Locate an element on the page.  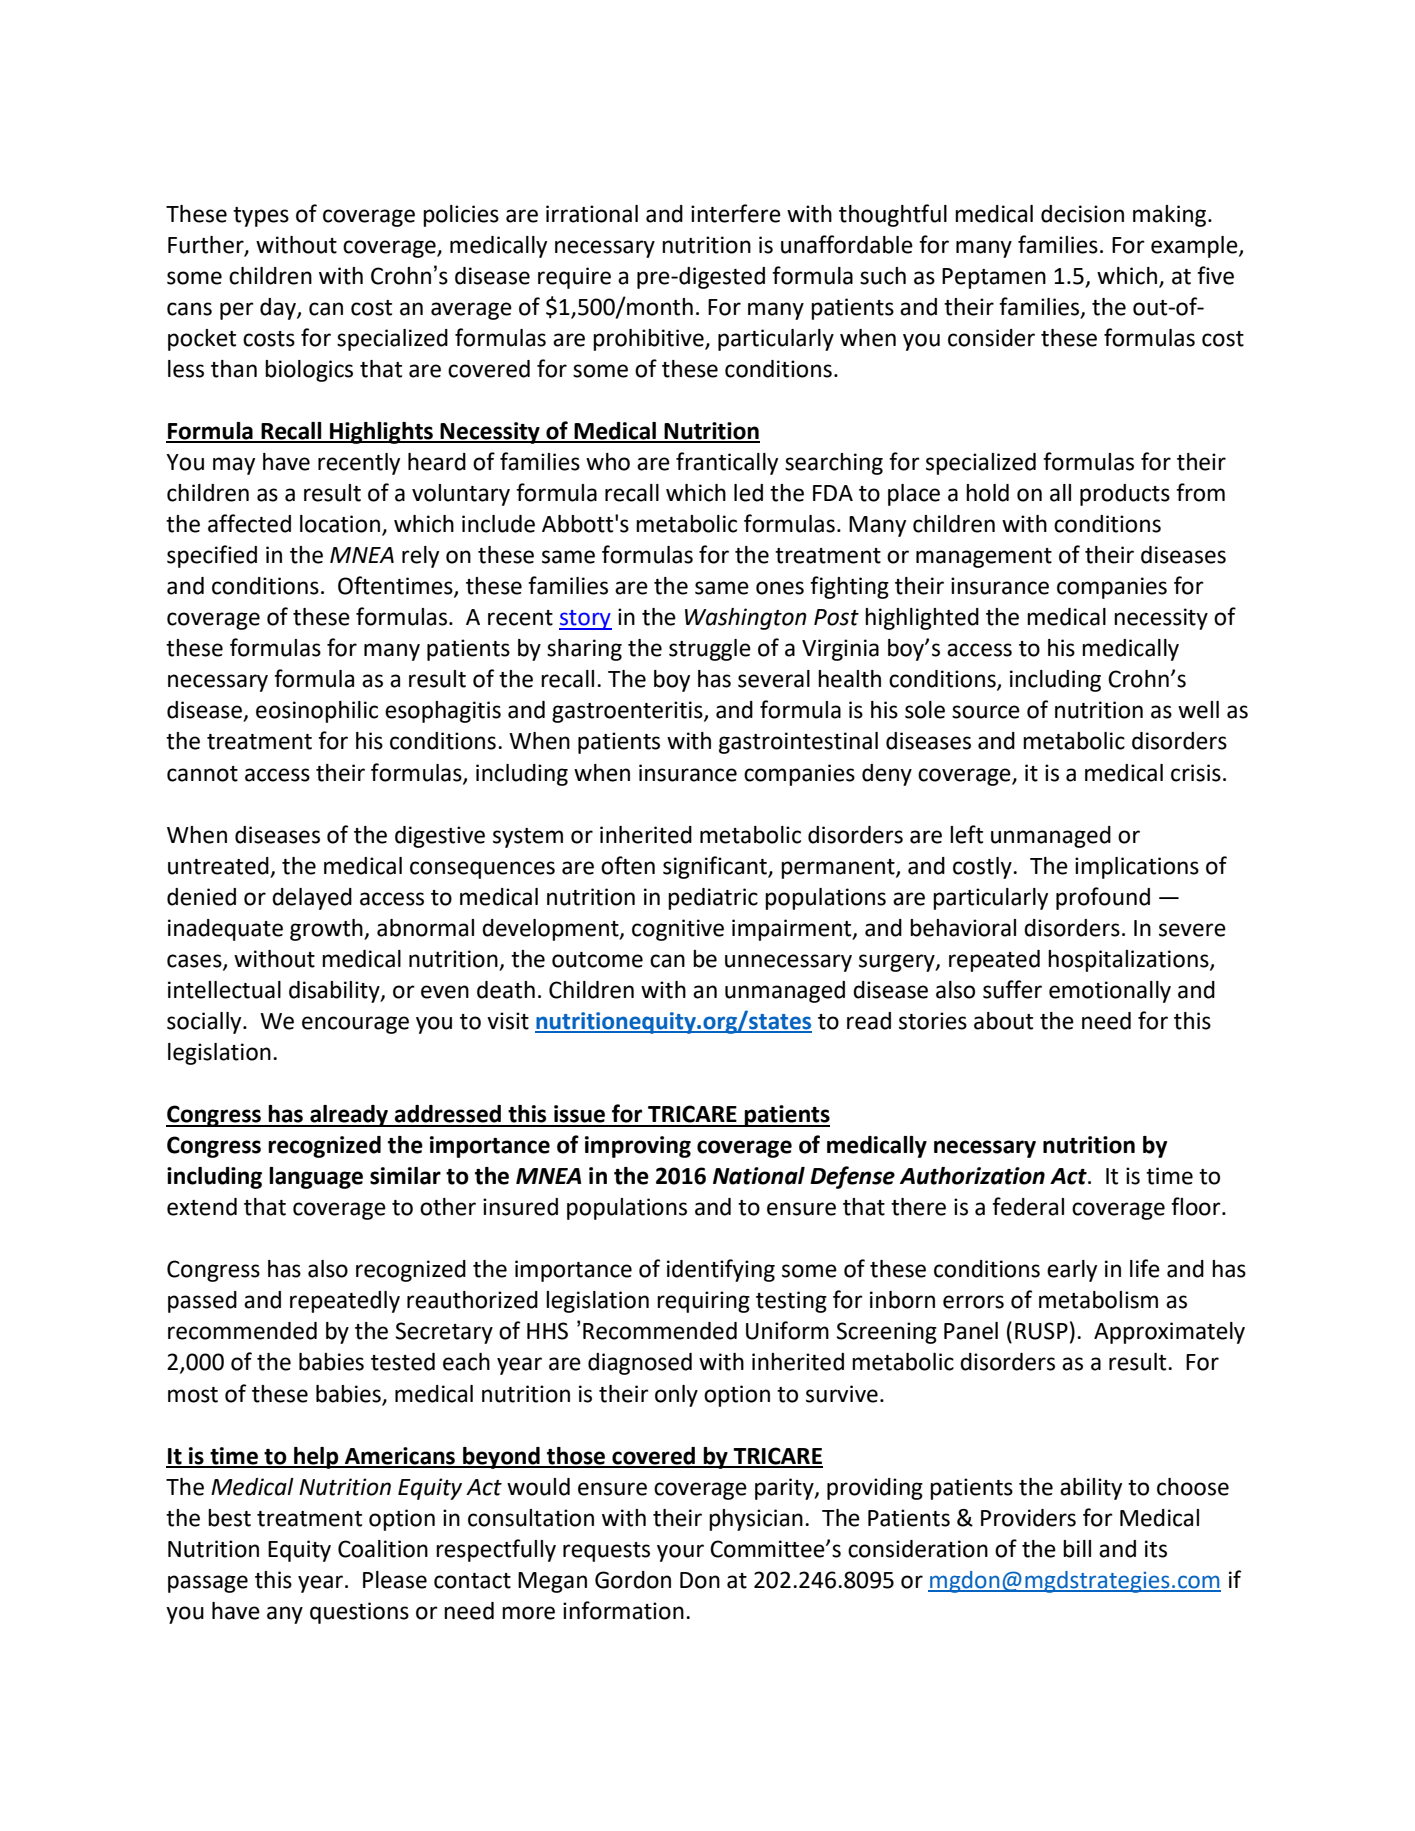
questions is located at coordinates (359, 1613).
